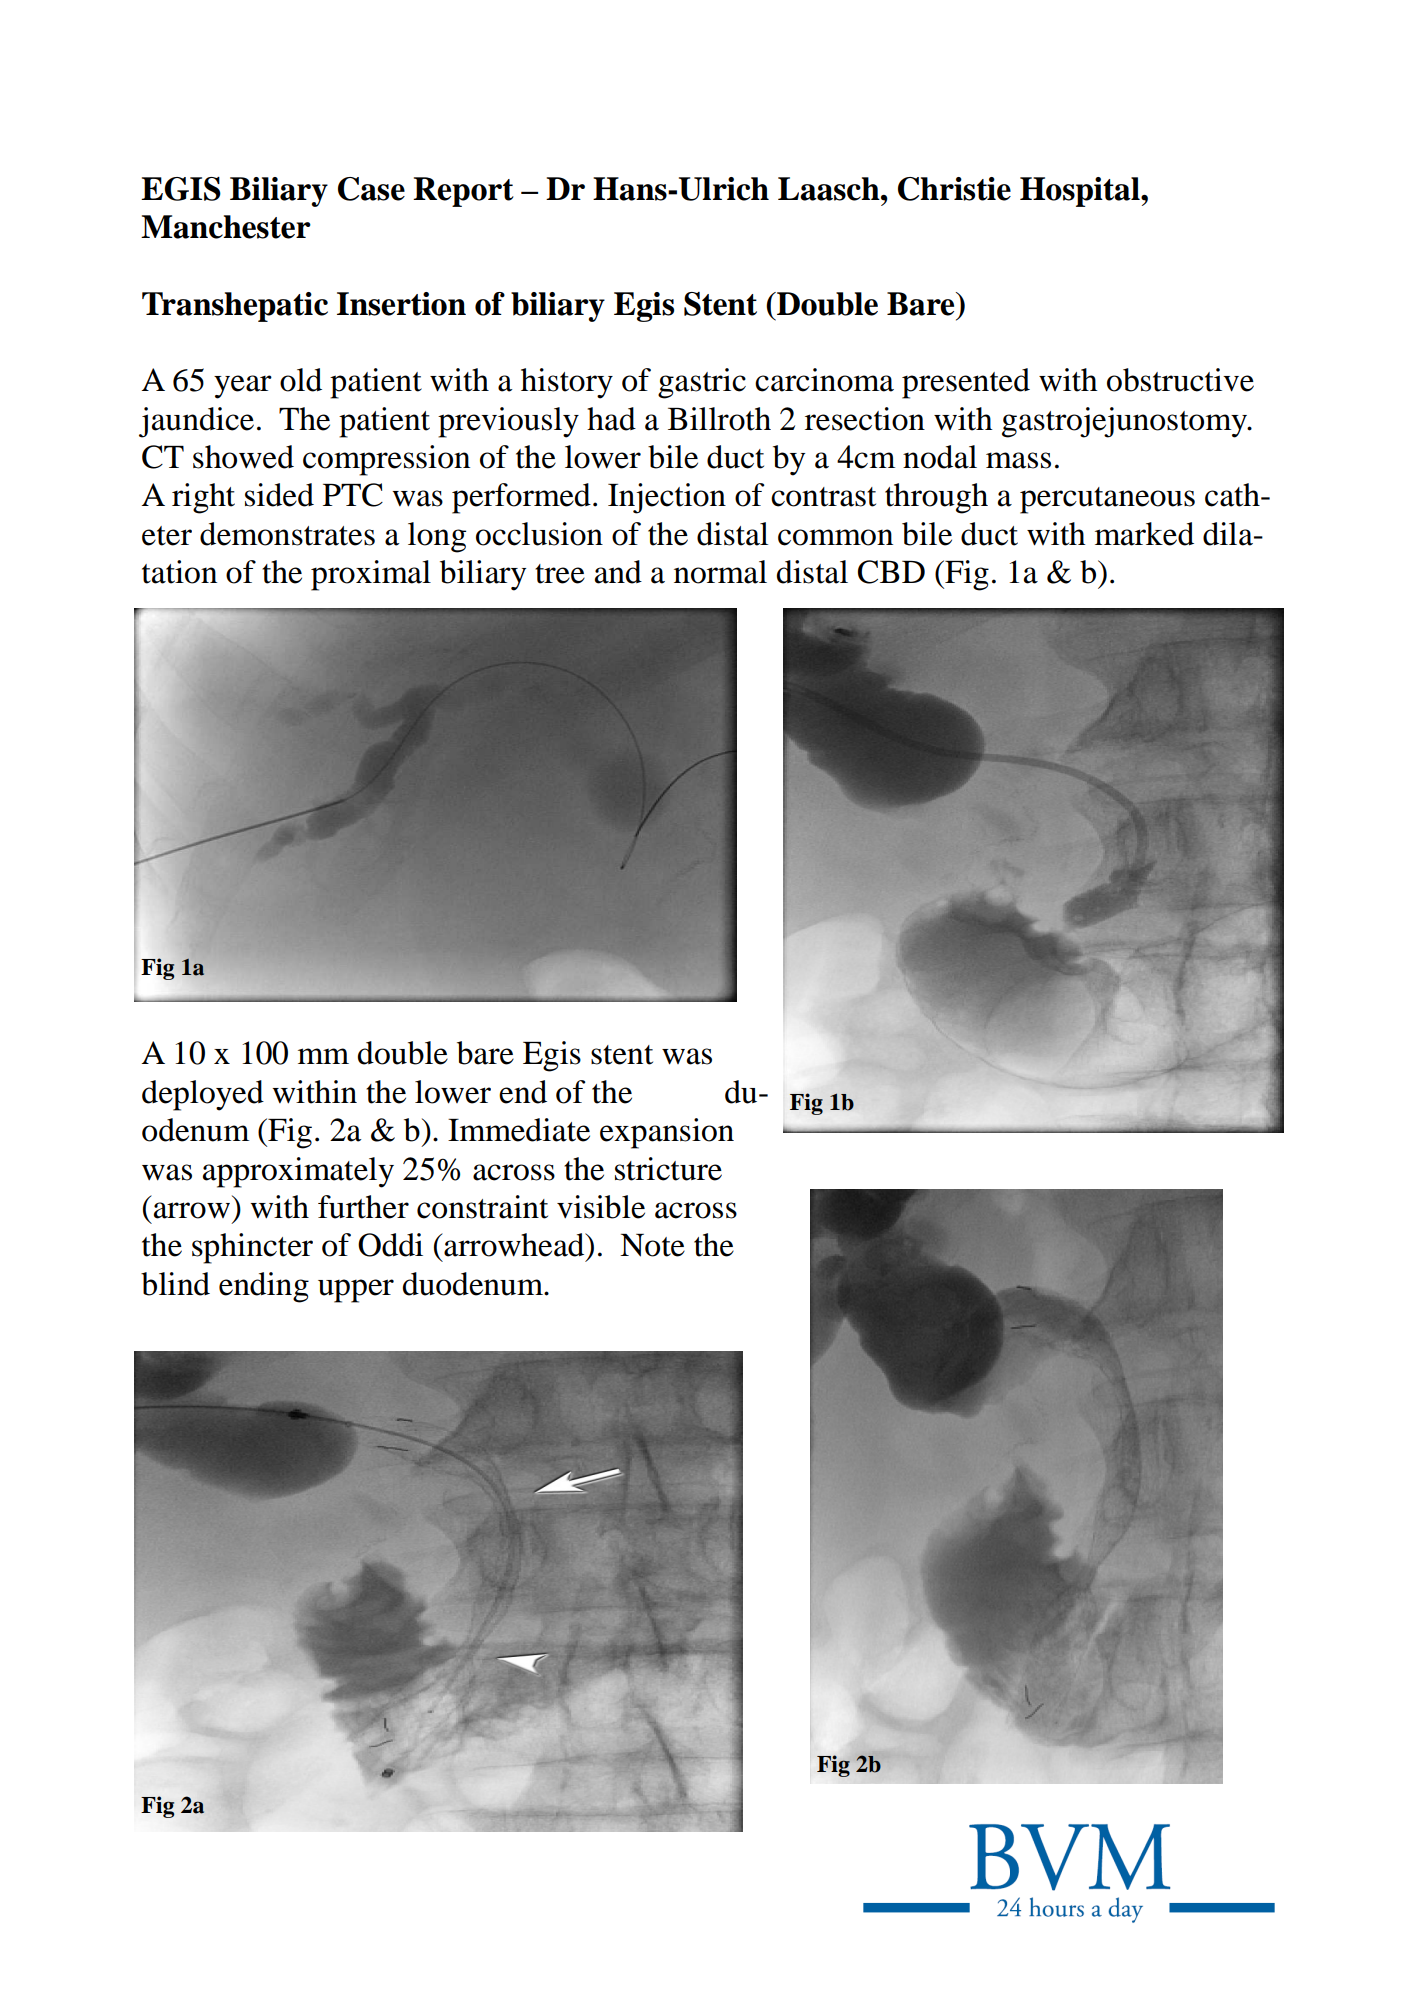 This screenshot has height=2007, width=1418. I want to click on Manchester, so click(226, 227).
